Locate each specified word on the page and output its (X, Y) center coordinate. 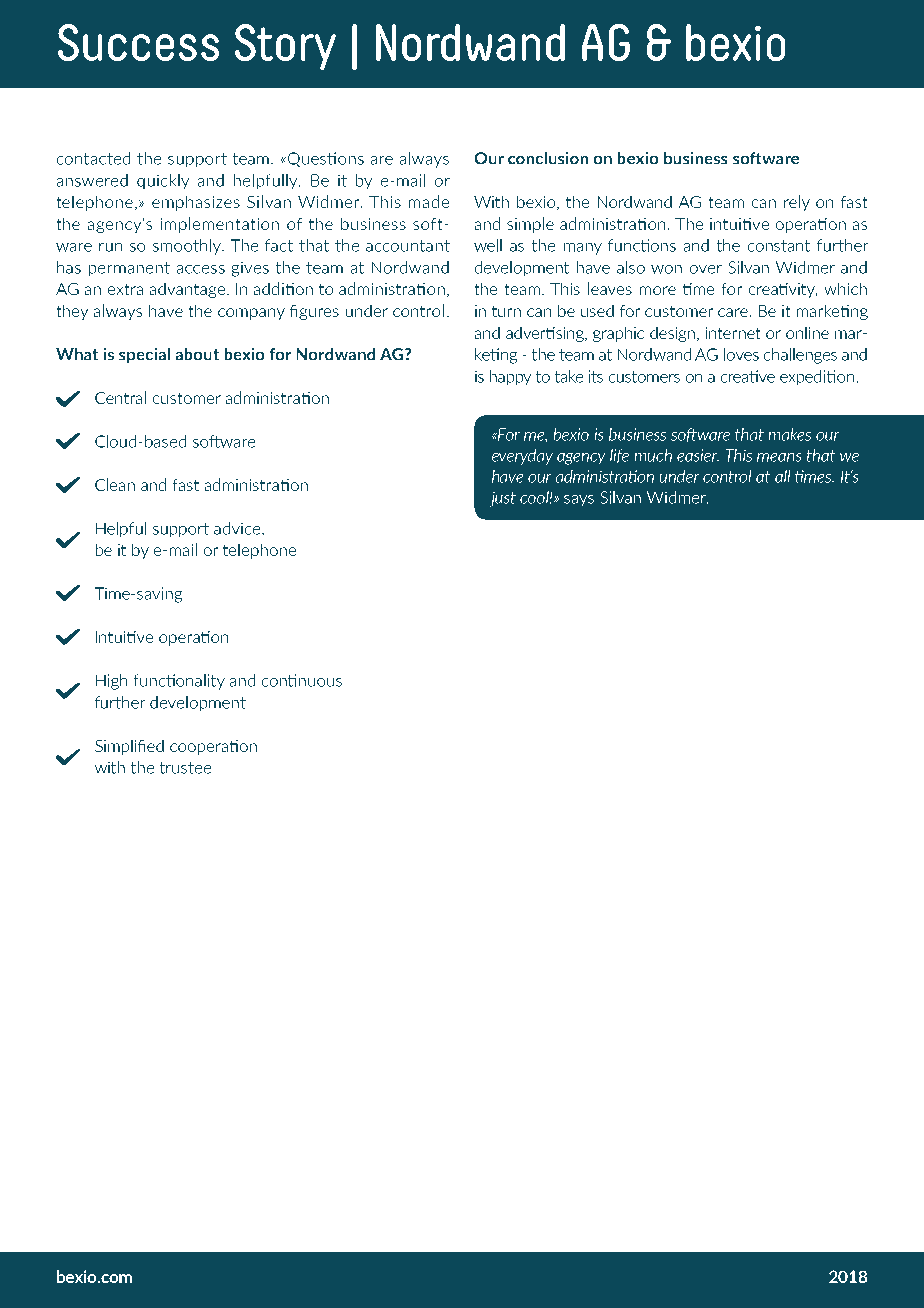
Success (138, 42)
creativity (783, 290)
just (503, 499)
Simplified (129, 747)
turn (506, 311)
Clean (115, 484)
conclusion (548, 158)
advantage (187, 290)
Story (285, 47)
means (779, 457)
